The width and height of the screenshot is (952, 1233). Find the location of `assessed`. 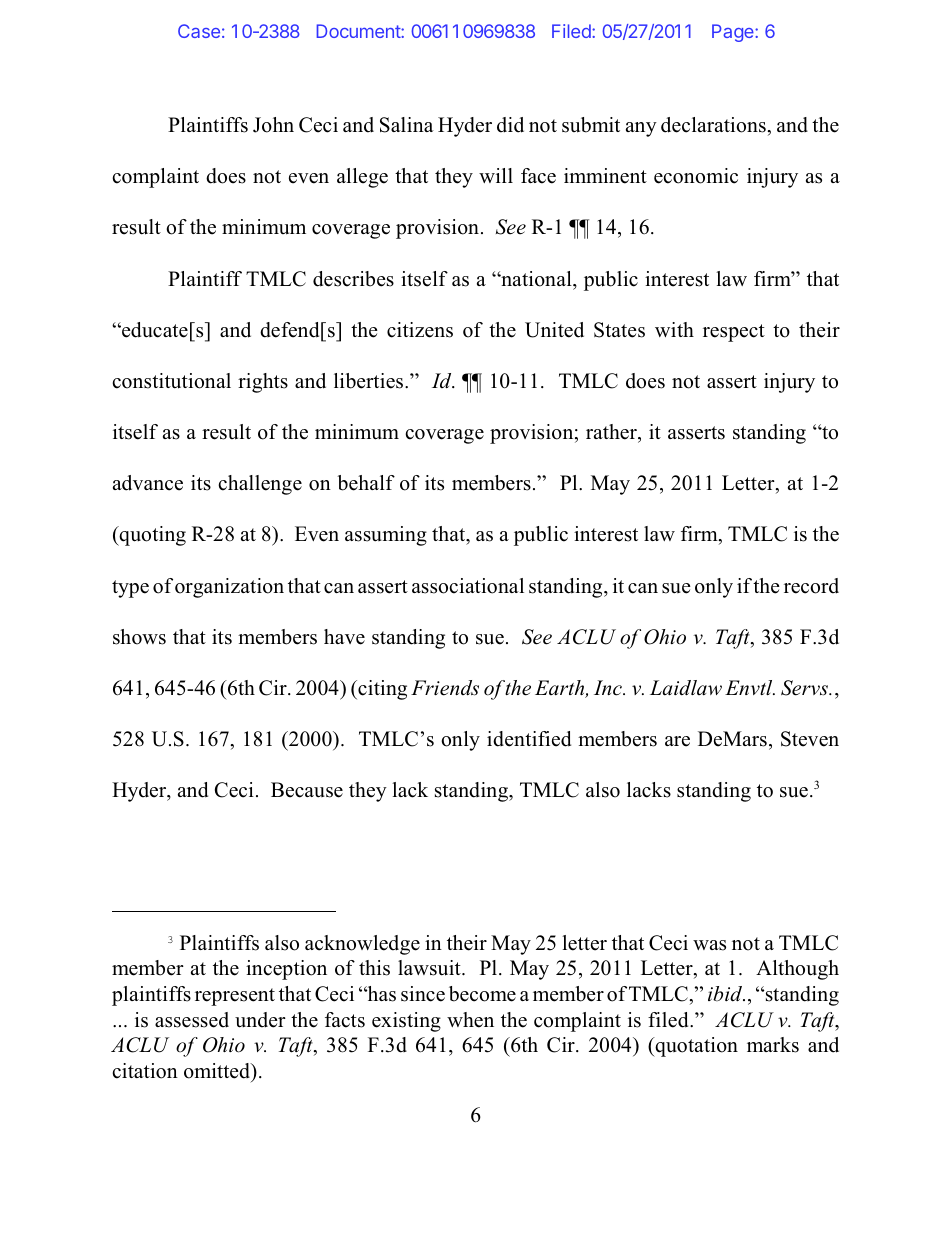

assessed is located at coordinates (192, 1020).
